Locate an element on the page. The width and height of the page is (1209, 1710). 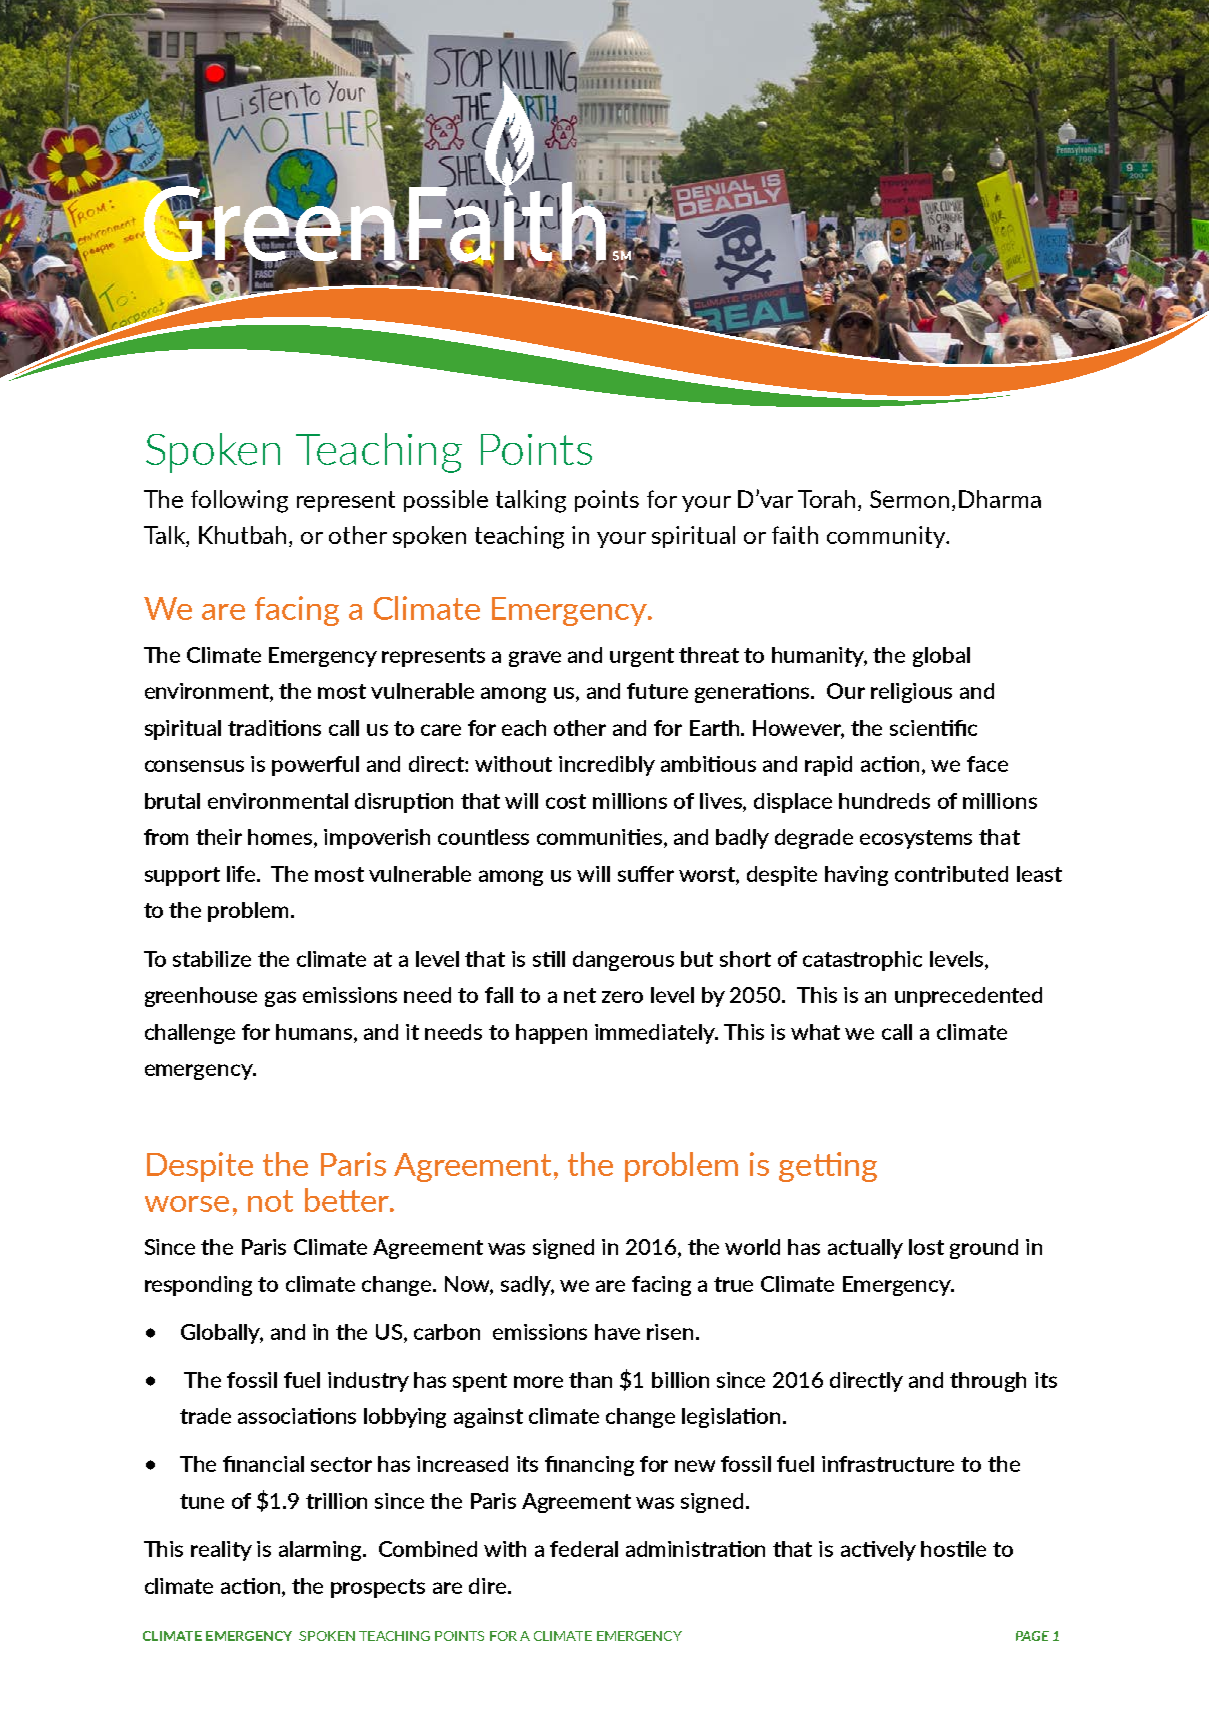
contributed is located at coordinates (951, 874).
